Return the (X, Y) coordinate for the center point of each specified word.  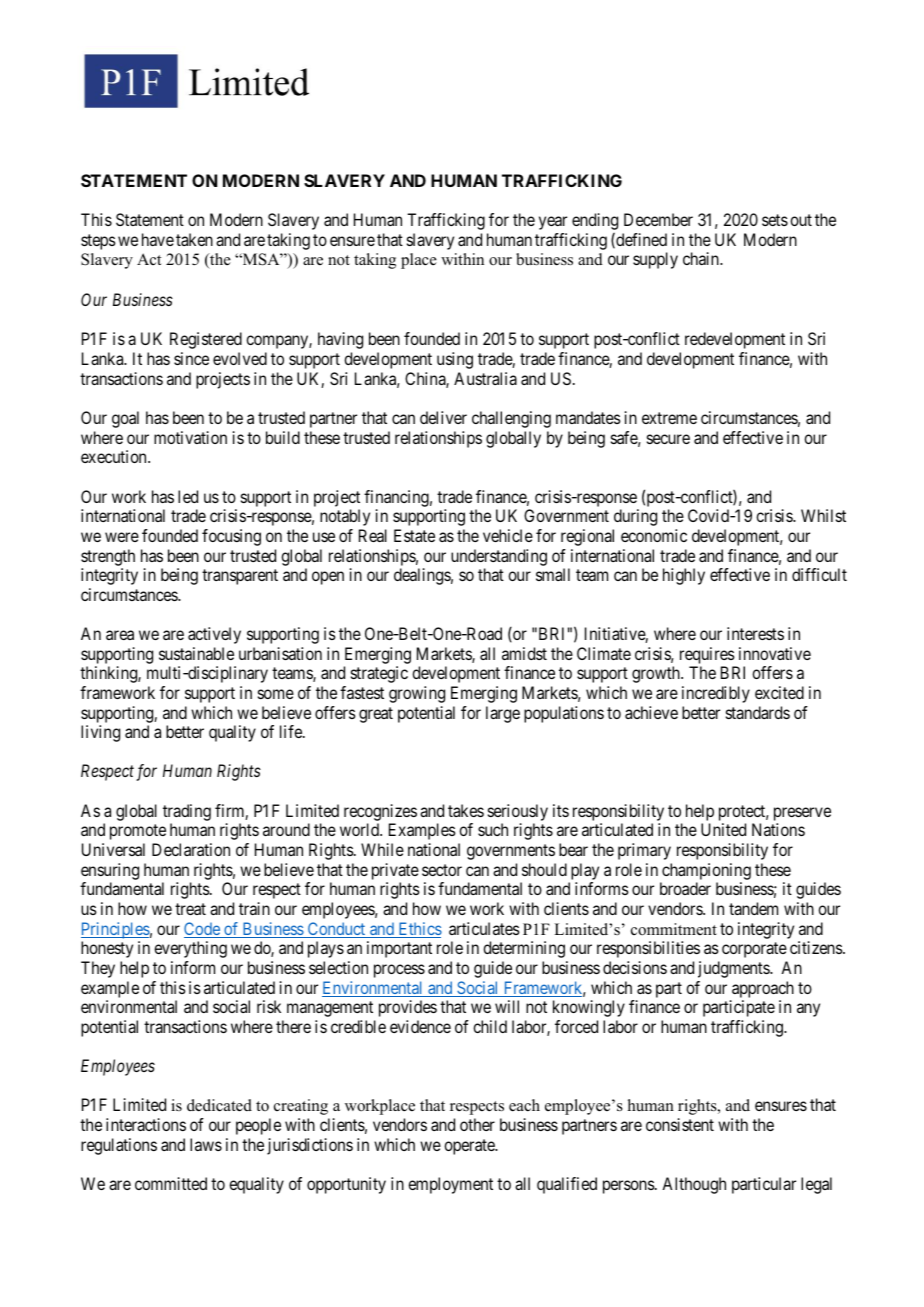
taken (194, 239)
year (553, 223)
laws (206, 1144)
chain (702, 258)
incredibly (716, 694)
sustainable (196, 653)
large (503, 714)
